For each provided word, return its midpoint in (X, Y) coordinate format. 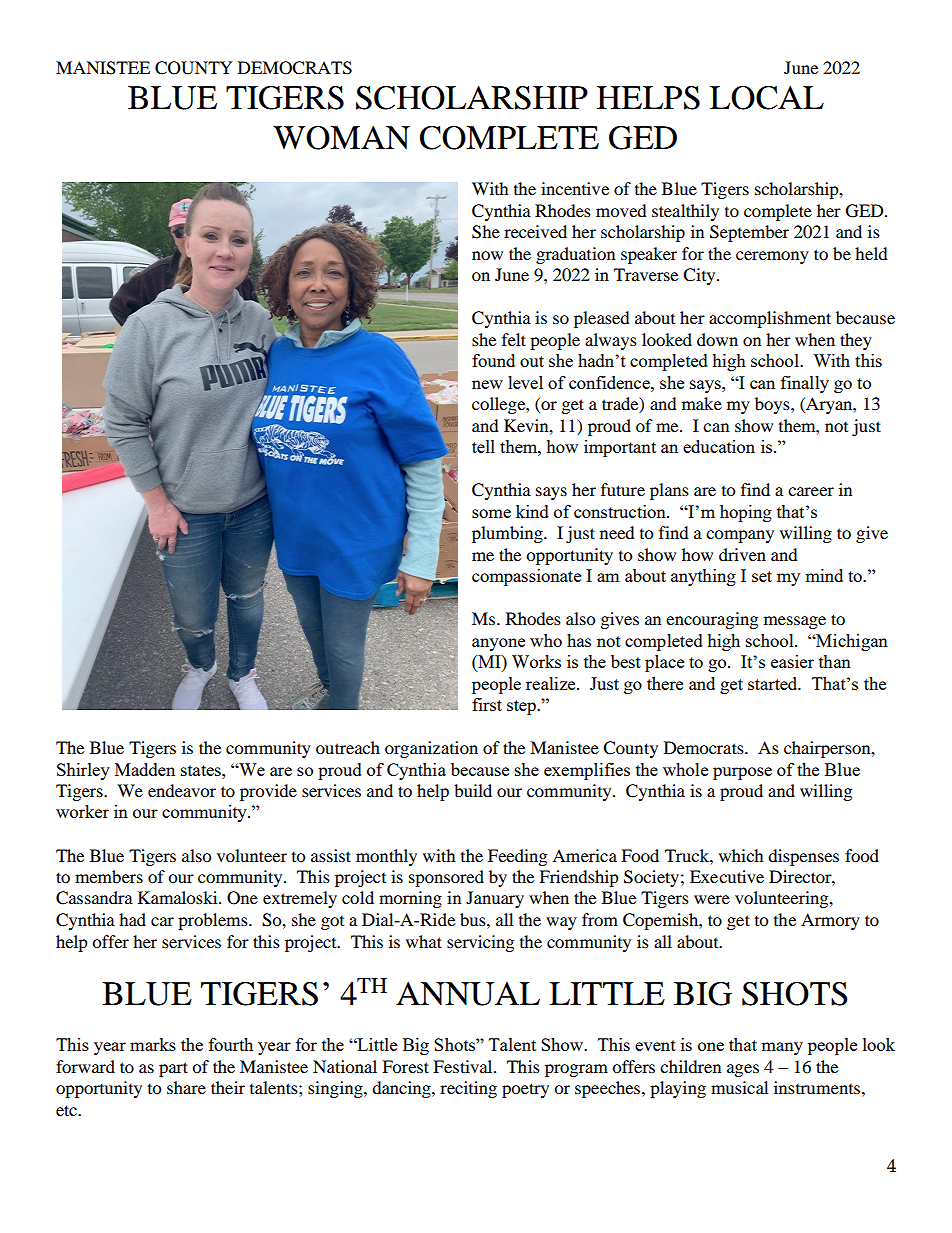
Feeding (517, 857)
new (487, 384)
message (795, 622)
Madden (145, 769)
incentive (575, 188)
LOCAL (767, 98)
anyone (498, 644)
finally (805, 384)
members (109, 876)
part (173, 1069)
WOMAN (341, 138)
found (493, 360)
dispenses (803, 857)
